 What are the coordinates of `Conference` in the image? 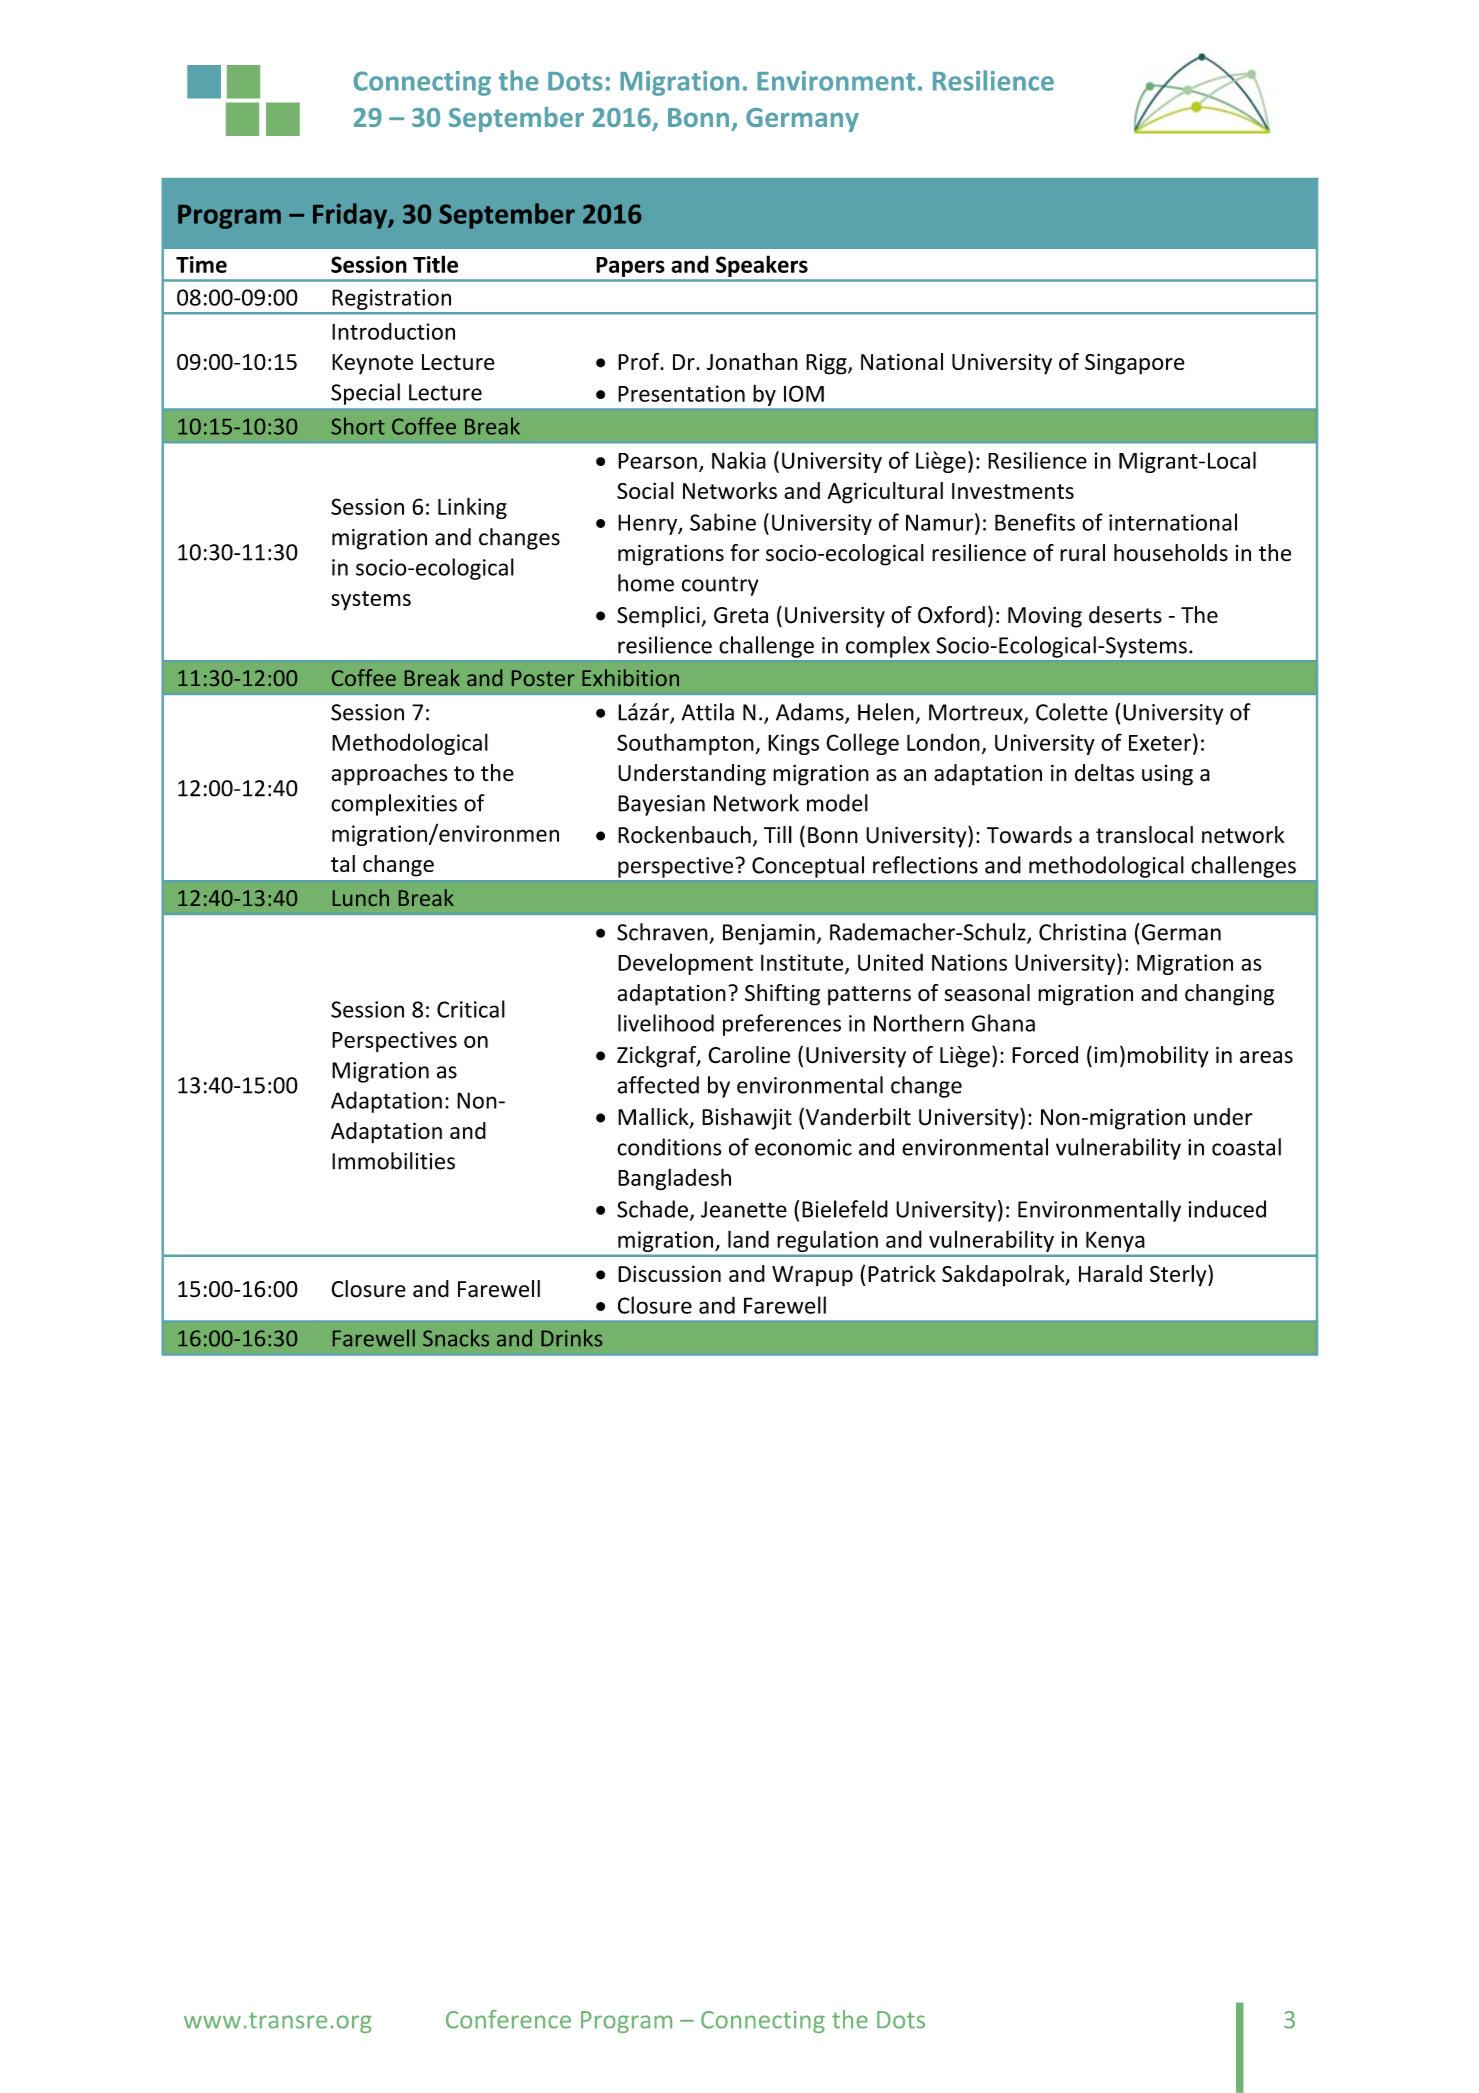 It's located at (508, 2019).
